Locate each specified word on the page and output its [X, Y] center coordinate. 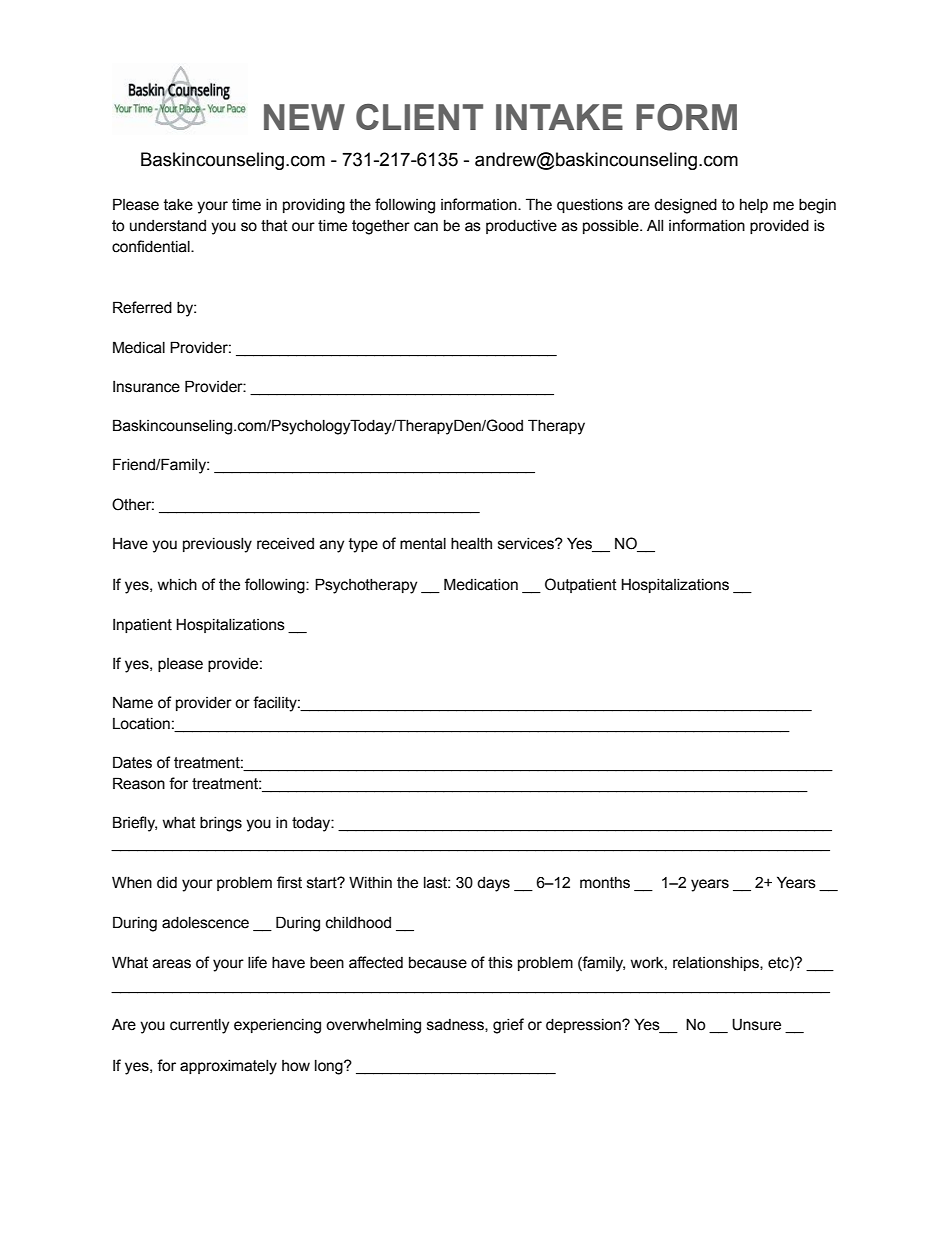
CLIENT [419, 117]
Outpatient [581, 585]
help [754, 206]
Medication [481, 584]
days [493, 884]
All [655, 225]
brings [221, 824]
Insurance [146, 387]
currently [199, 1026]
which [177, 585]
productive [521, 227]
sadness [456, 1025]
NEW [304, 117]
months [605, 883]
